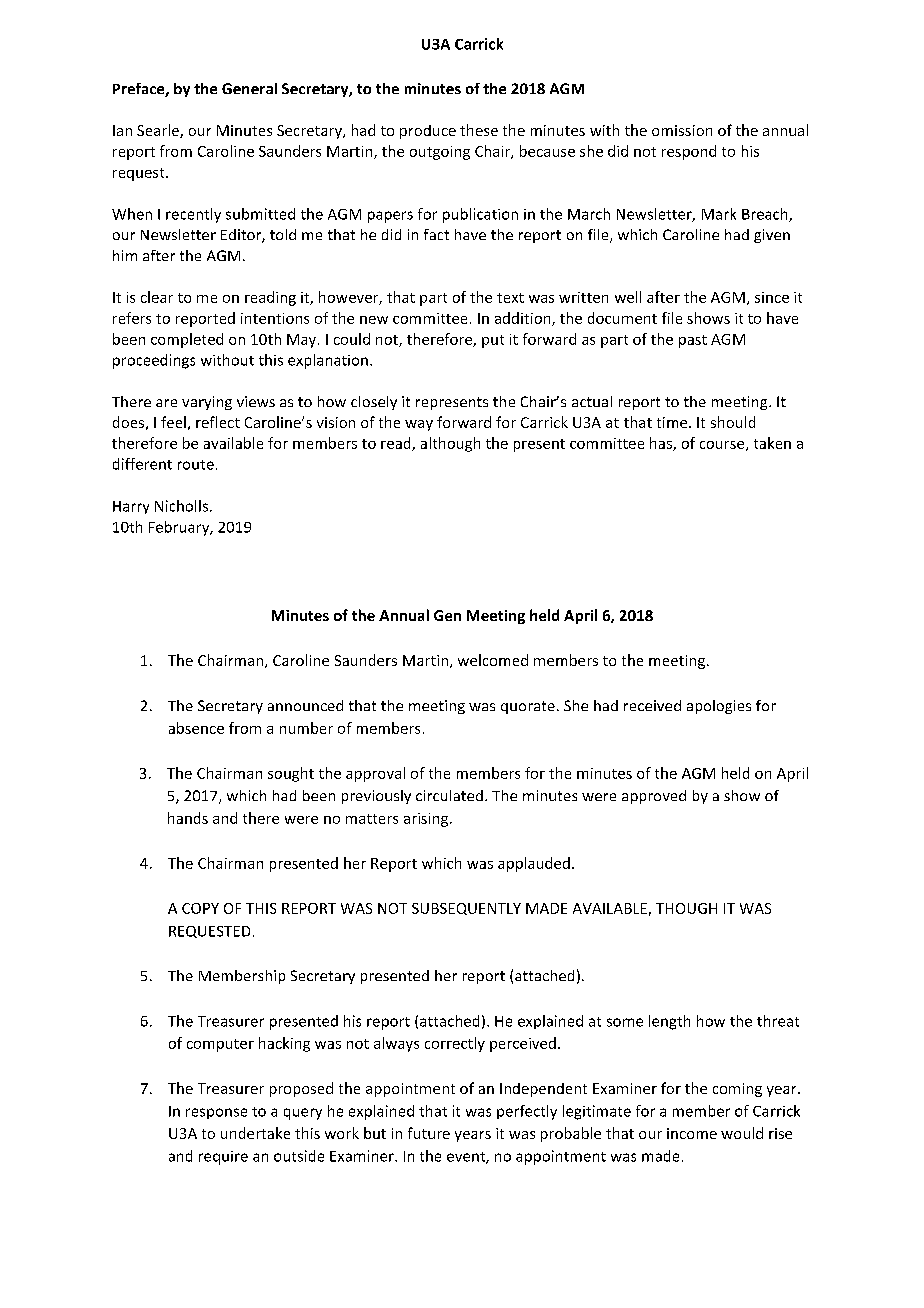  What do you see at coordinates (159, 131) in the image?
I see `Searle` at bounding box center [159, 131].
